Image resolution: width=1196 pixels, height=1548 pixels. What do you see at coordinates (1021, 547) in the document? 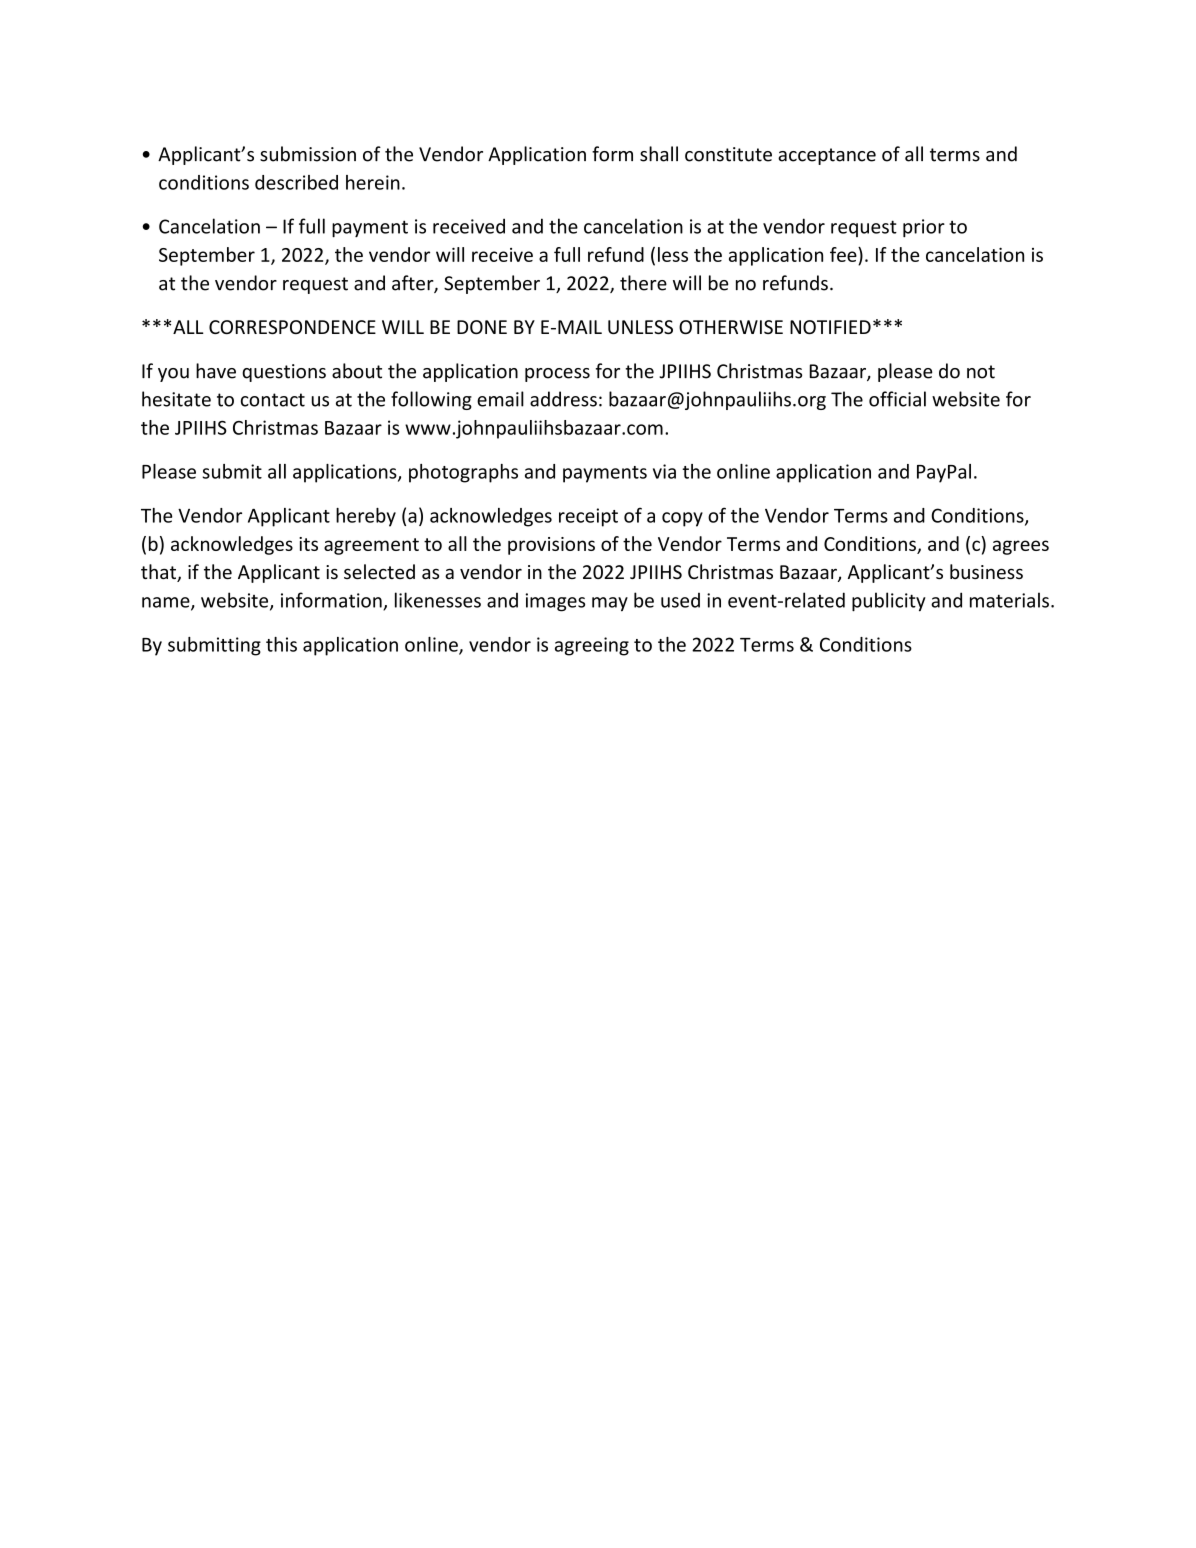
I see `agrees` at bounding box center [1021, 547].
